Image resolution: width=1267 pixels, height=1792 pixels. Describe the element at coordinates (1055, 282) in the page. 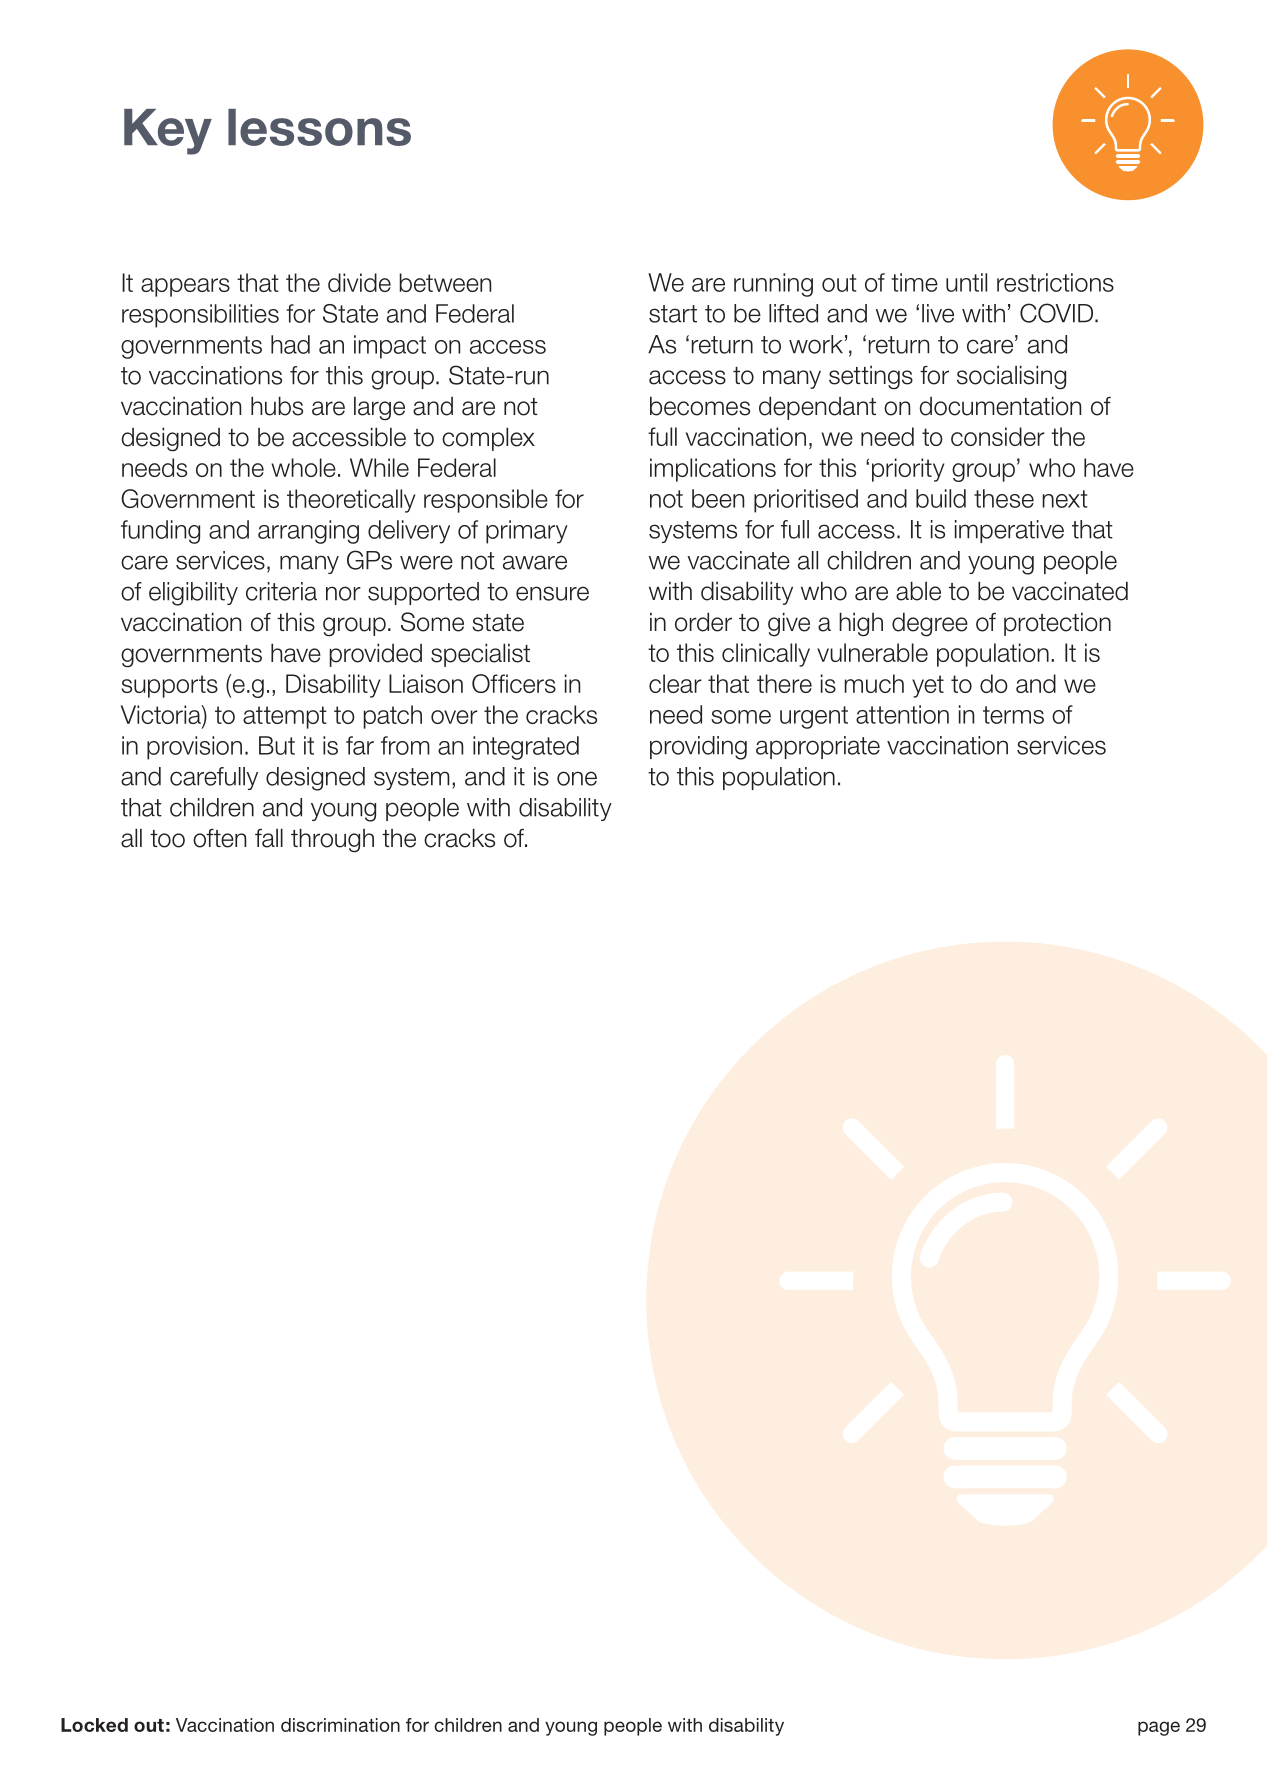

I see `restrictions` at that location.
